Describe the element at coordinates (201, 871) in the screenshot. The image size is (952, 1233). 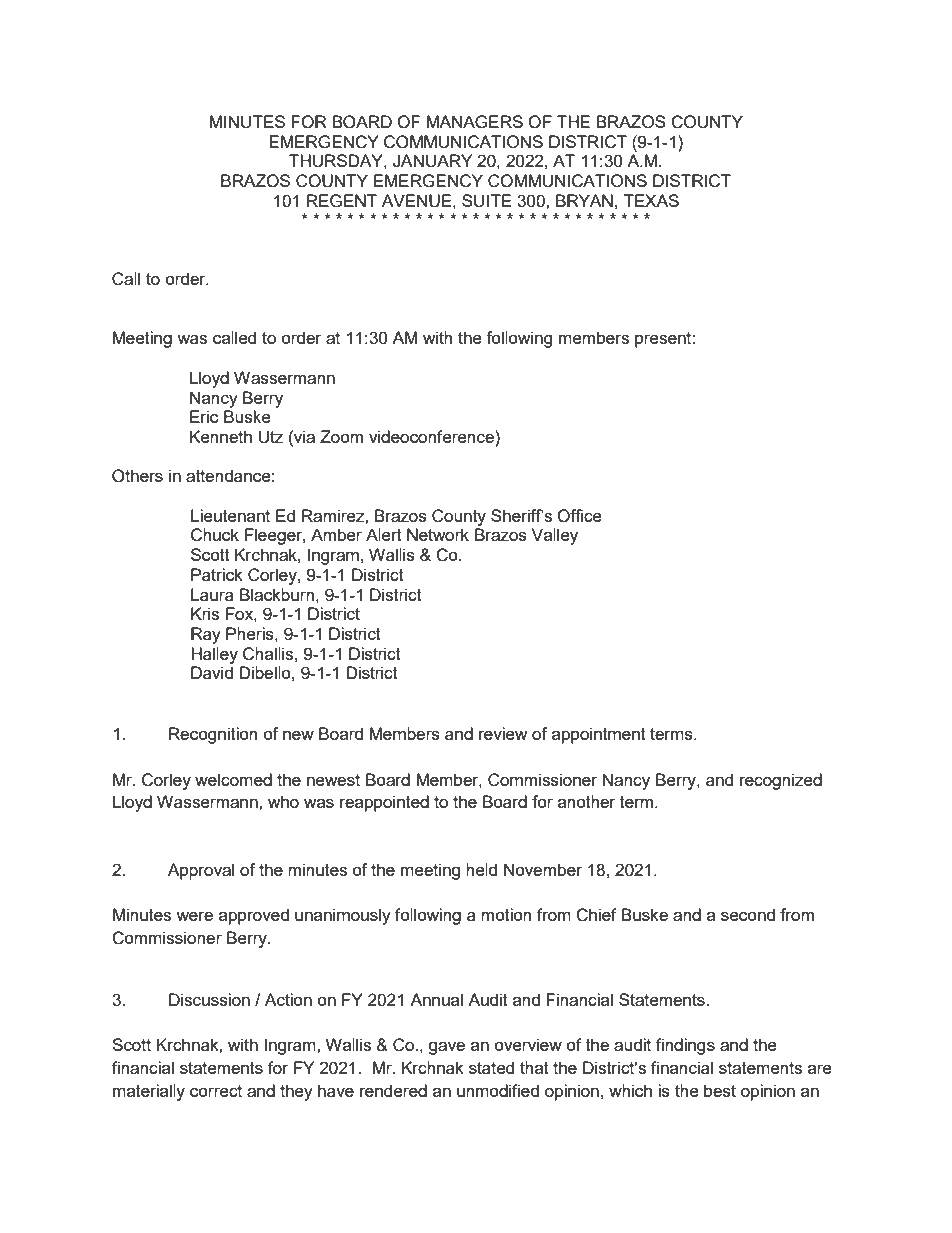
I see `Approval` at that location.
